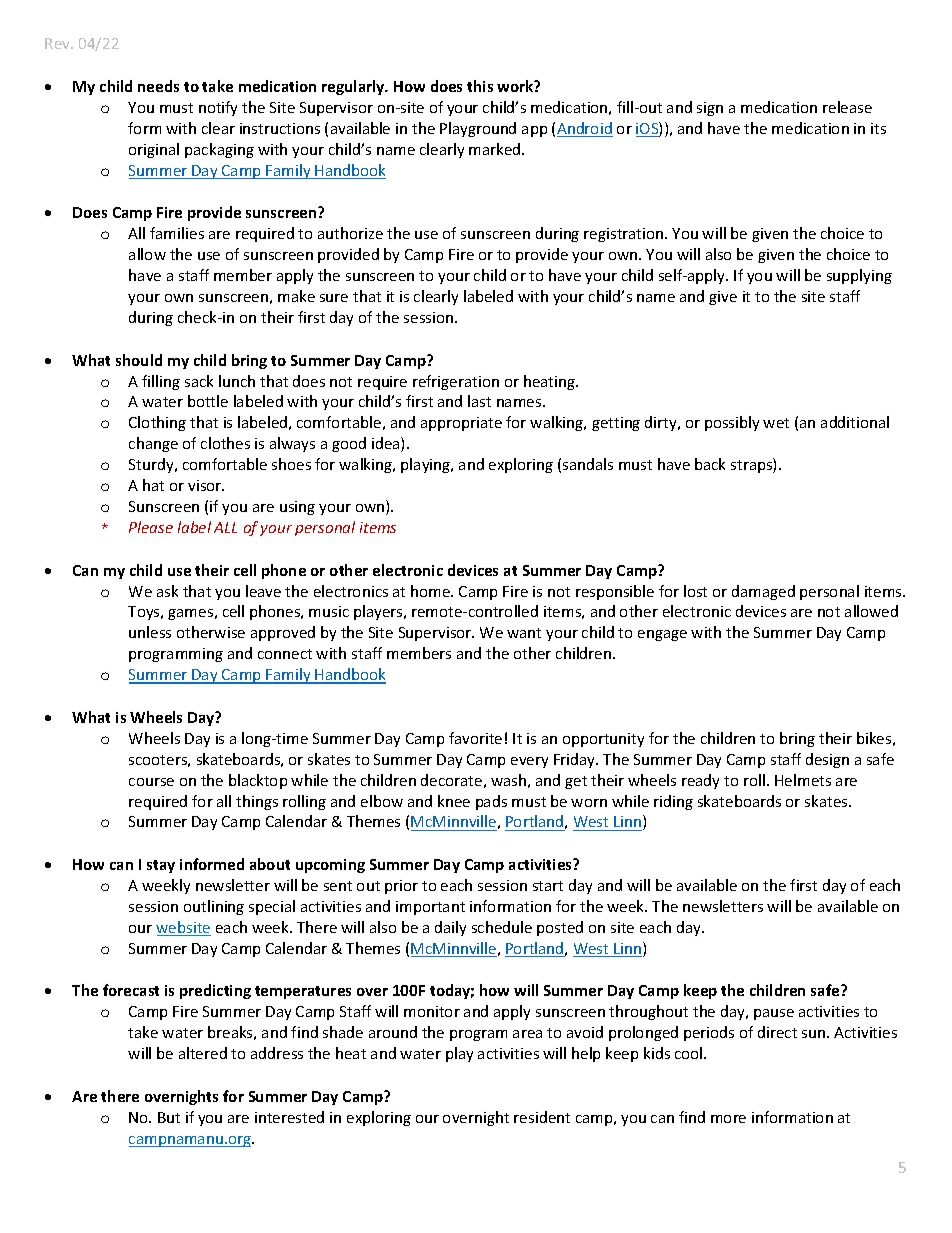 The height and width of the document is (1233, 952). What do you see at coordinates (728, 1119) in the document?
I see `more` at bounding box center [728, 1119].
